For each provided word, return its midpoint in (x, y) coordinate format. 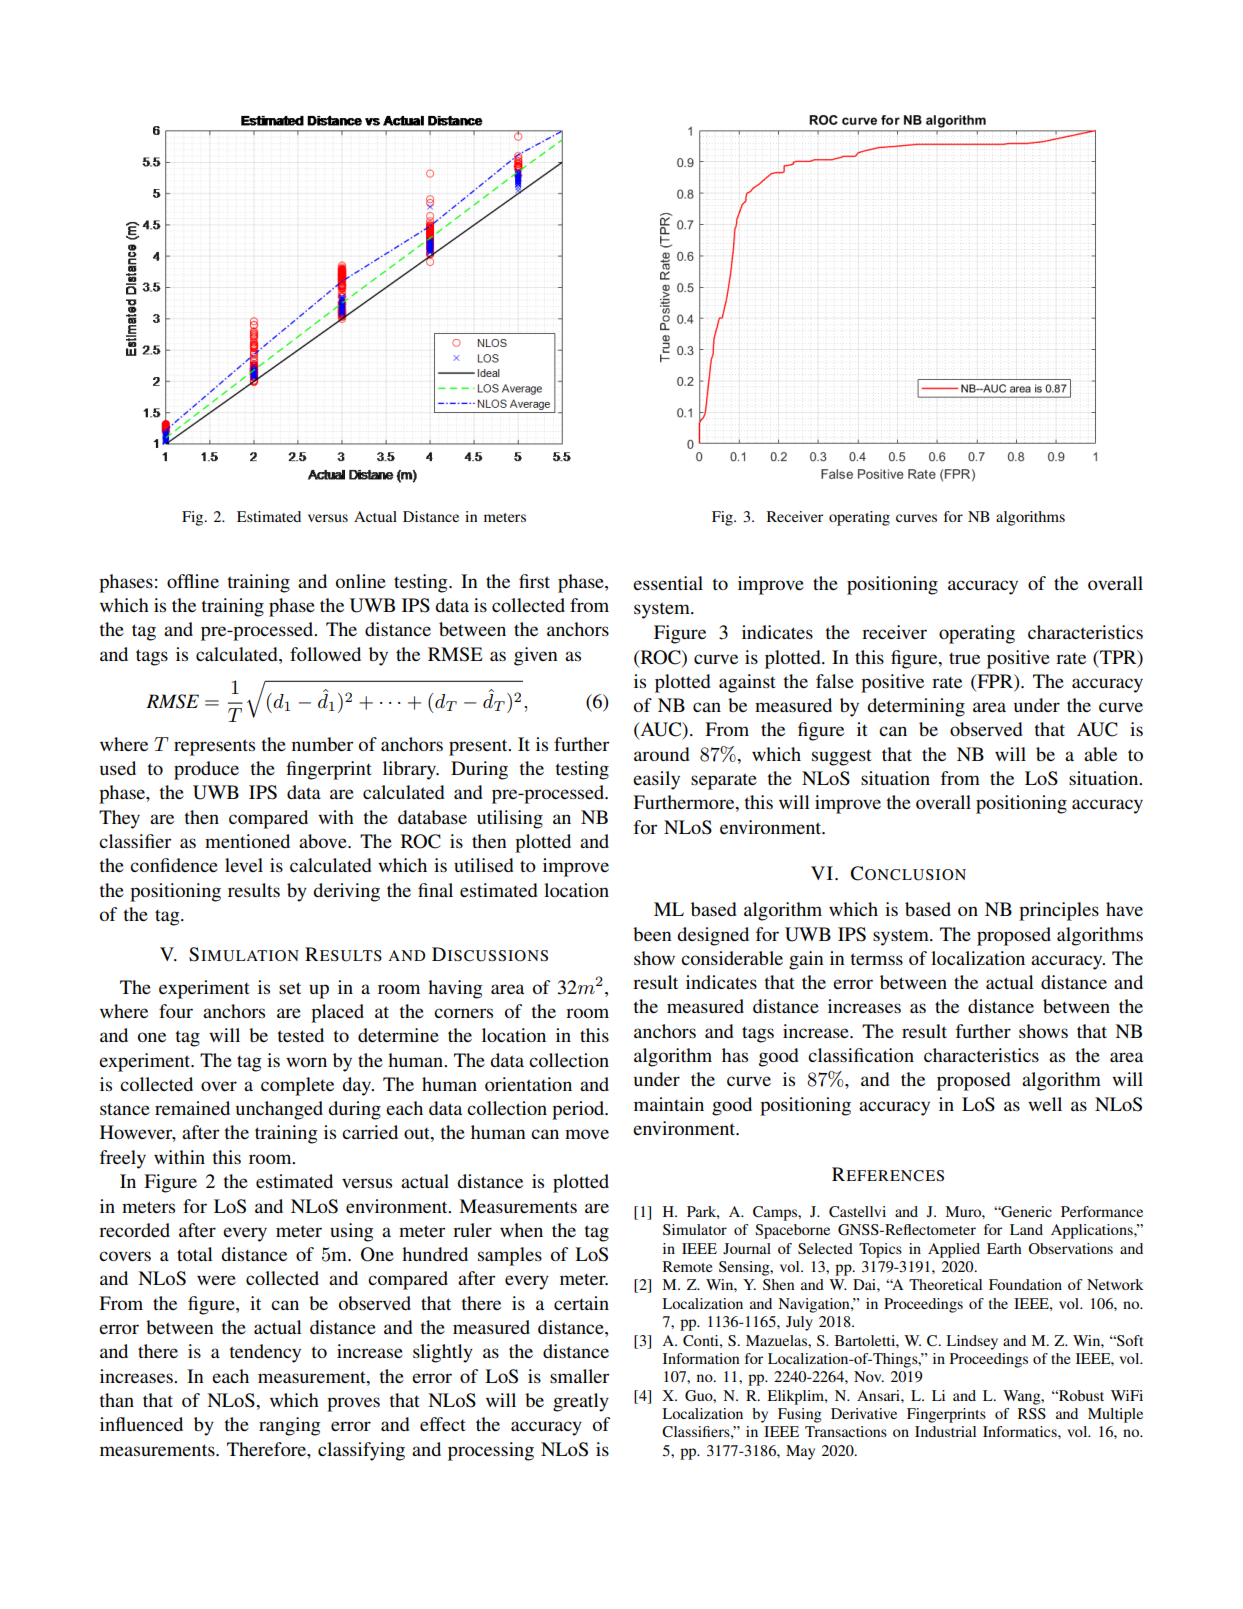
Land (1026, 1229)
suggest (842, 757)
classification (861, 1055)
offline (193, 581)
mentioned (247, 841)
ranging (289, 1426)
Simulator (695, 1229)
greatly (581, 1402)
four (176, 1011)
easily (656, 780)
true (964, 658)
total (195, 1254)
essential (668, 583)
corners (463, 1013)
